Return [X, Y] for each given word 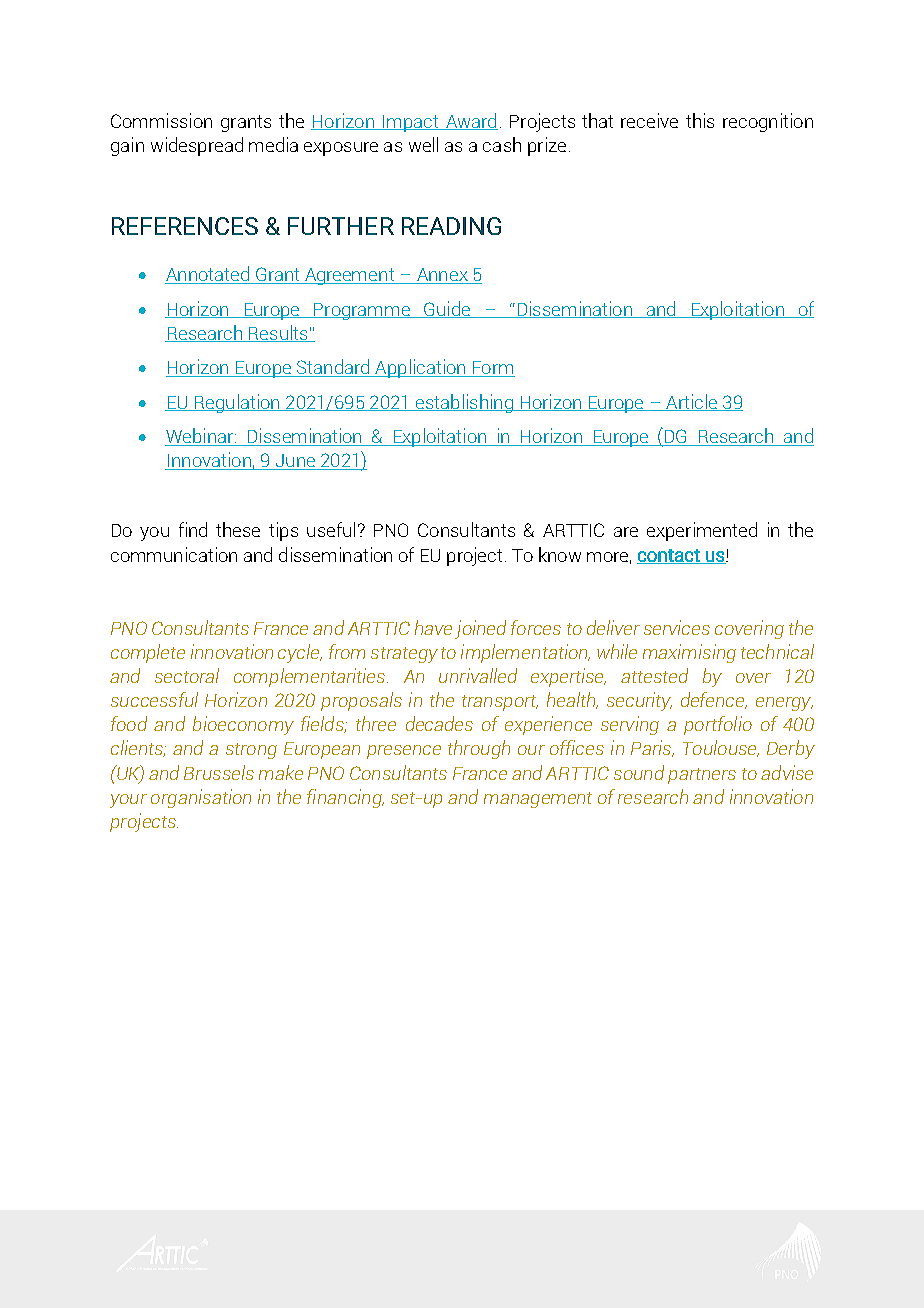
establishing [464, 403]
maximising [689, 653]
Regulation [237, 403]
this [700, 120]
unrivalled [478, 675]
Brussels [219, 772]
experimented [702, 531]
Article [691, 402]
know [560, 554]
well [423, 144]
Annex [442, 276]
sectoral [187, 675]
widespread [197, 146]
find [193, 529]
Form [492, 369]
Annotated [208, 275]
